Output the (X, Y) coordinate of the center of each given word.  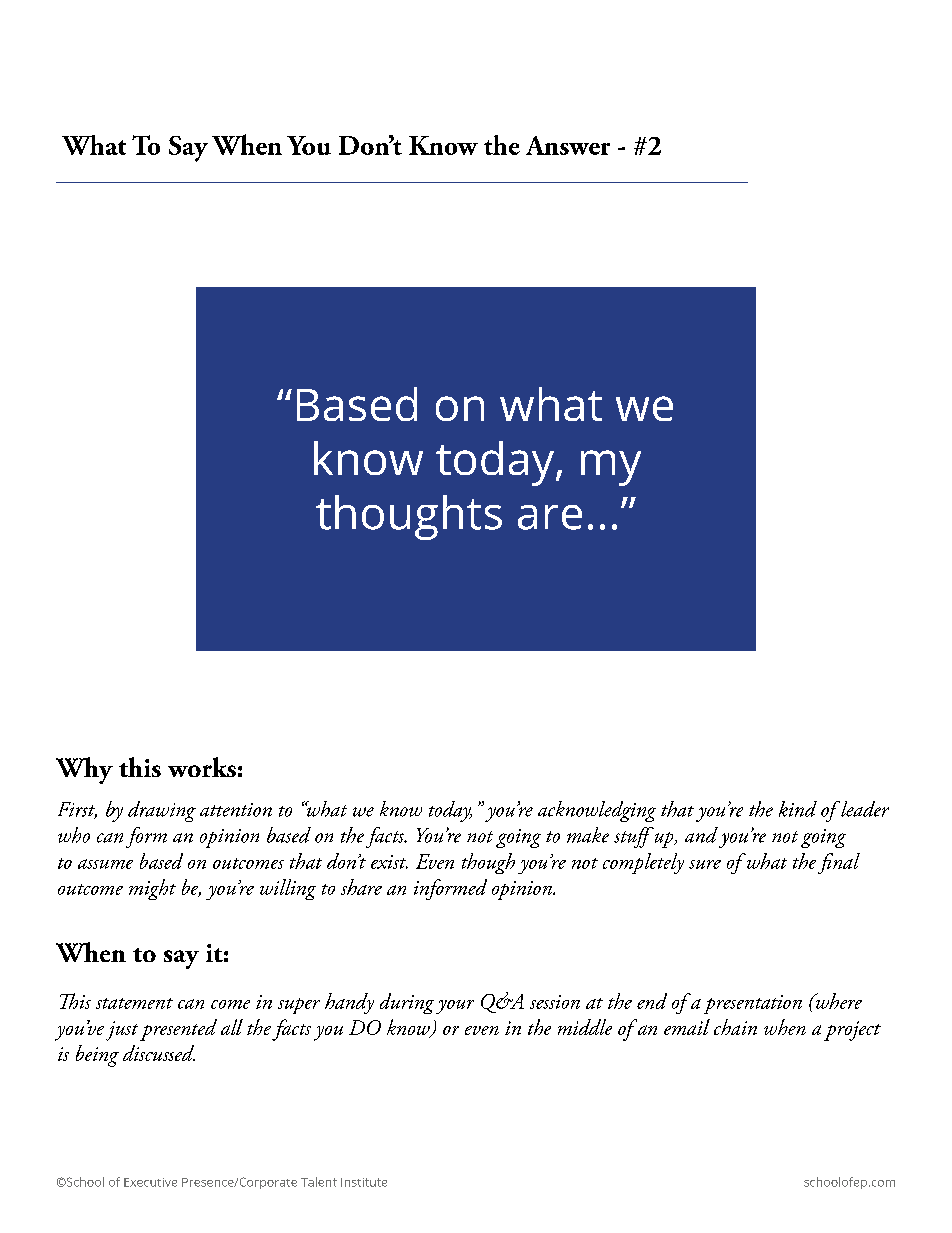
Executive (150, 1182)
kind (798, 809)
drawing (162, 811)
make (588, 835)
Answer (568, 145)
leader (864, 809)
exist (389, 862)
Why (84, 770)
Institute (364, 1182)
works (202, 767)
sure (705, 864)
